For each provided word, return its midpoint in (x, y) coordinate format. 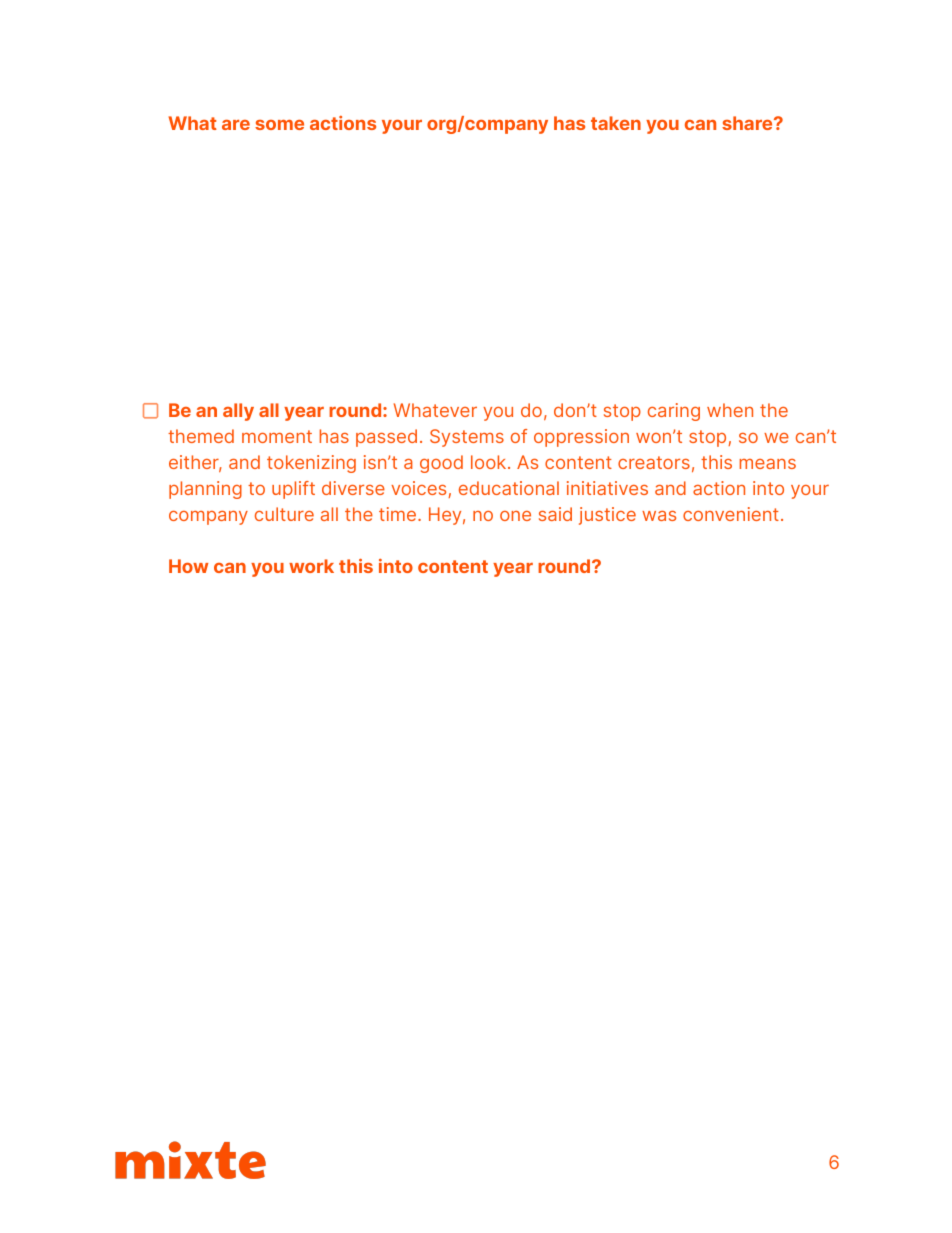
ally (238, 412)
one (515, 516)
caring (674, 412)
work (311, 566)
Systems (467, 438)
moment (277, 436)
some (279, 125)
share (748, 123)
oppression (581, 438)
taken (616, 123)
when (730, 410)
